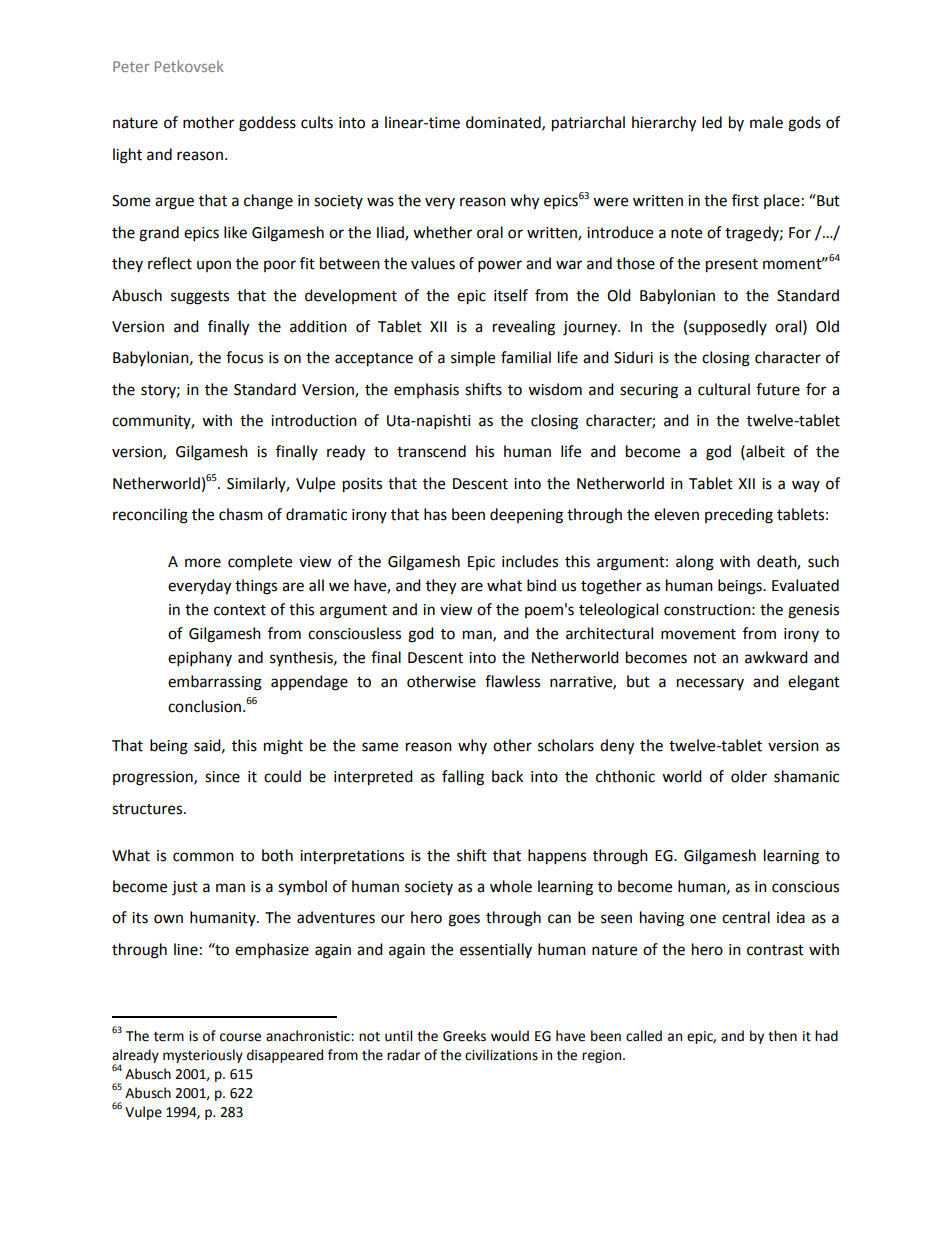  I want to click on along, so click(695, 563).
